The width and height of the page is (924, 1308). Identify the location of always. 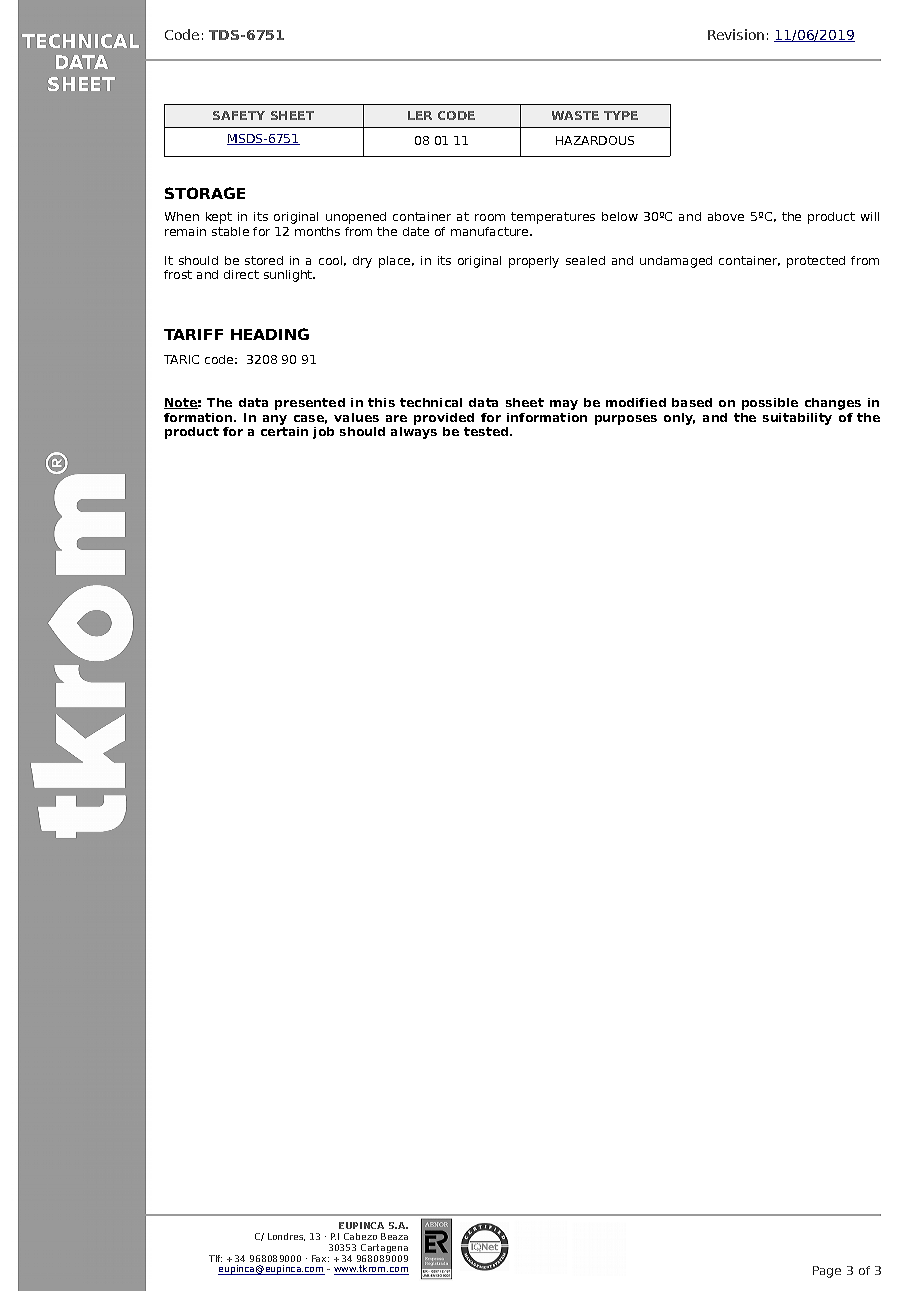
(414, 433).
